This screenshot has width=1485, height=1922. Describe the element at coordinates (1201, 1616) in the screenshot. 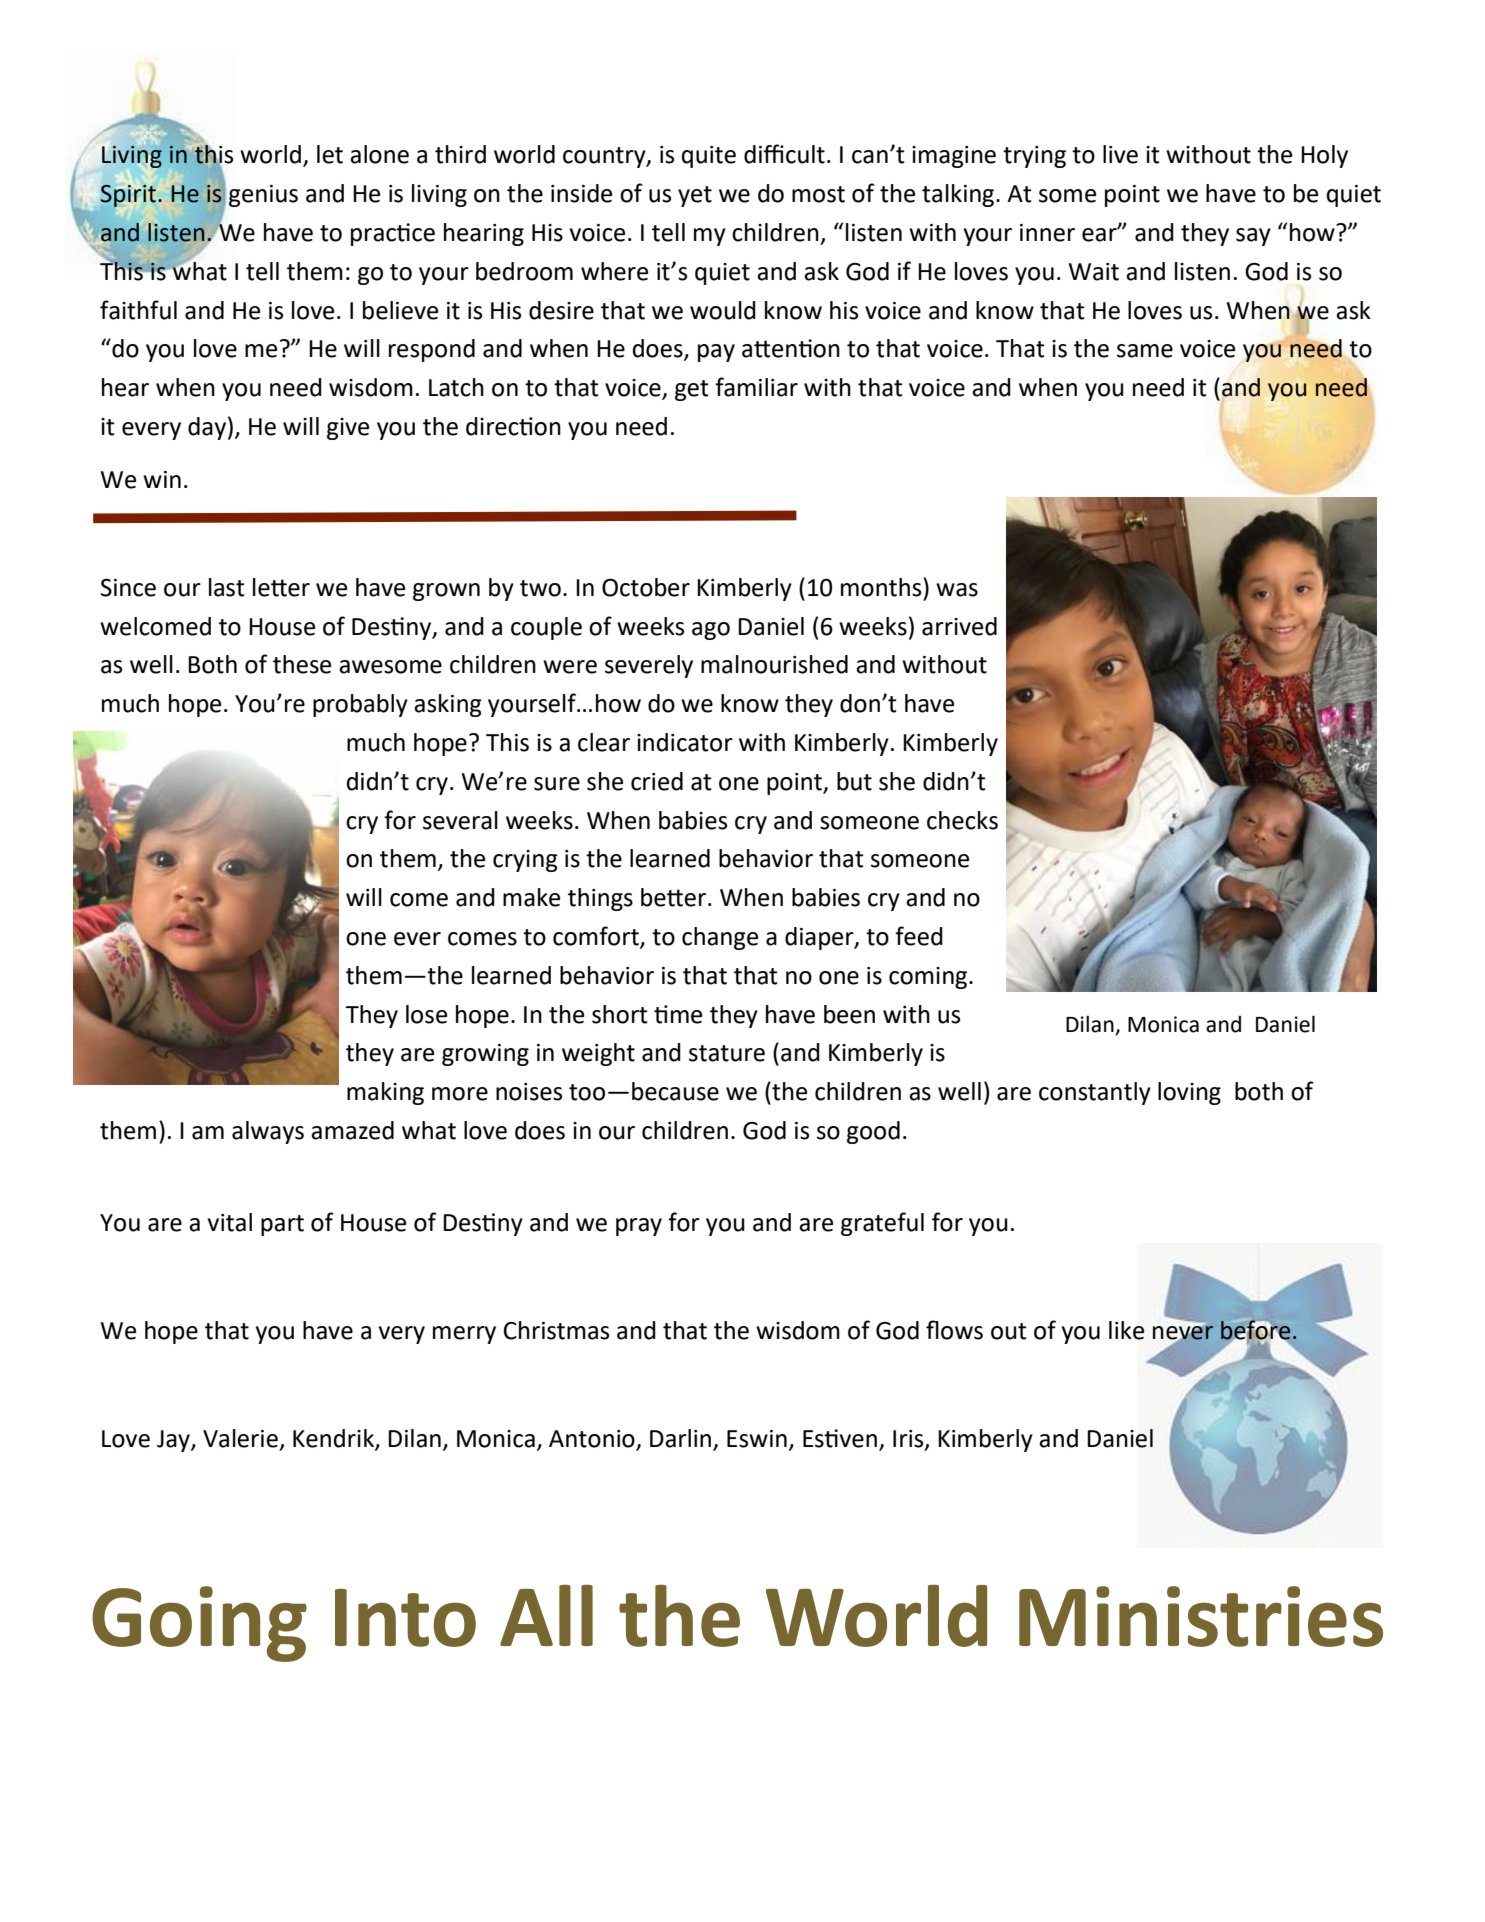

I see `Ministries` at that location.
